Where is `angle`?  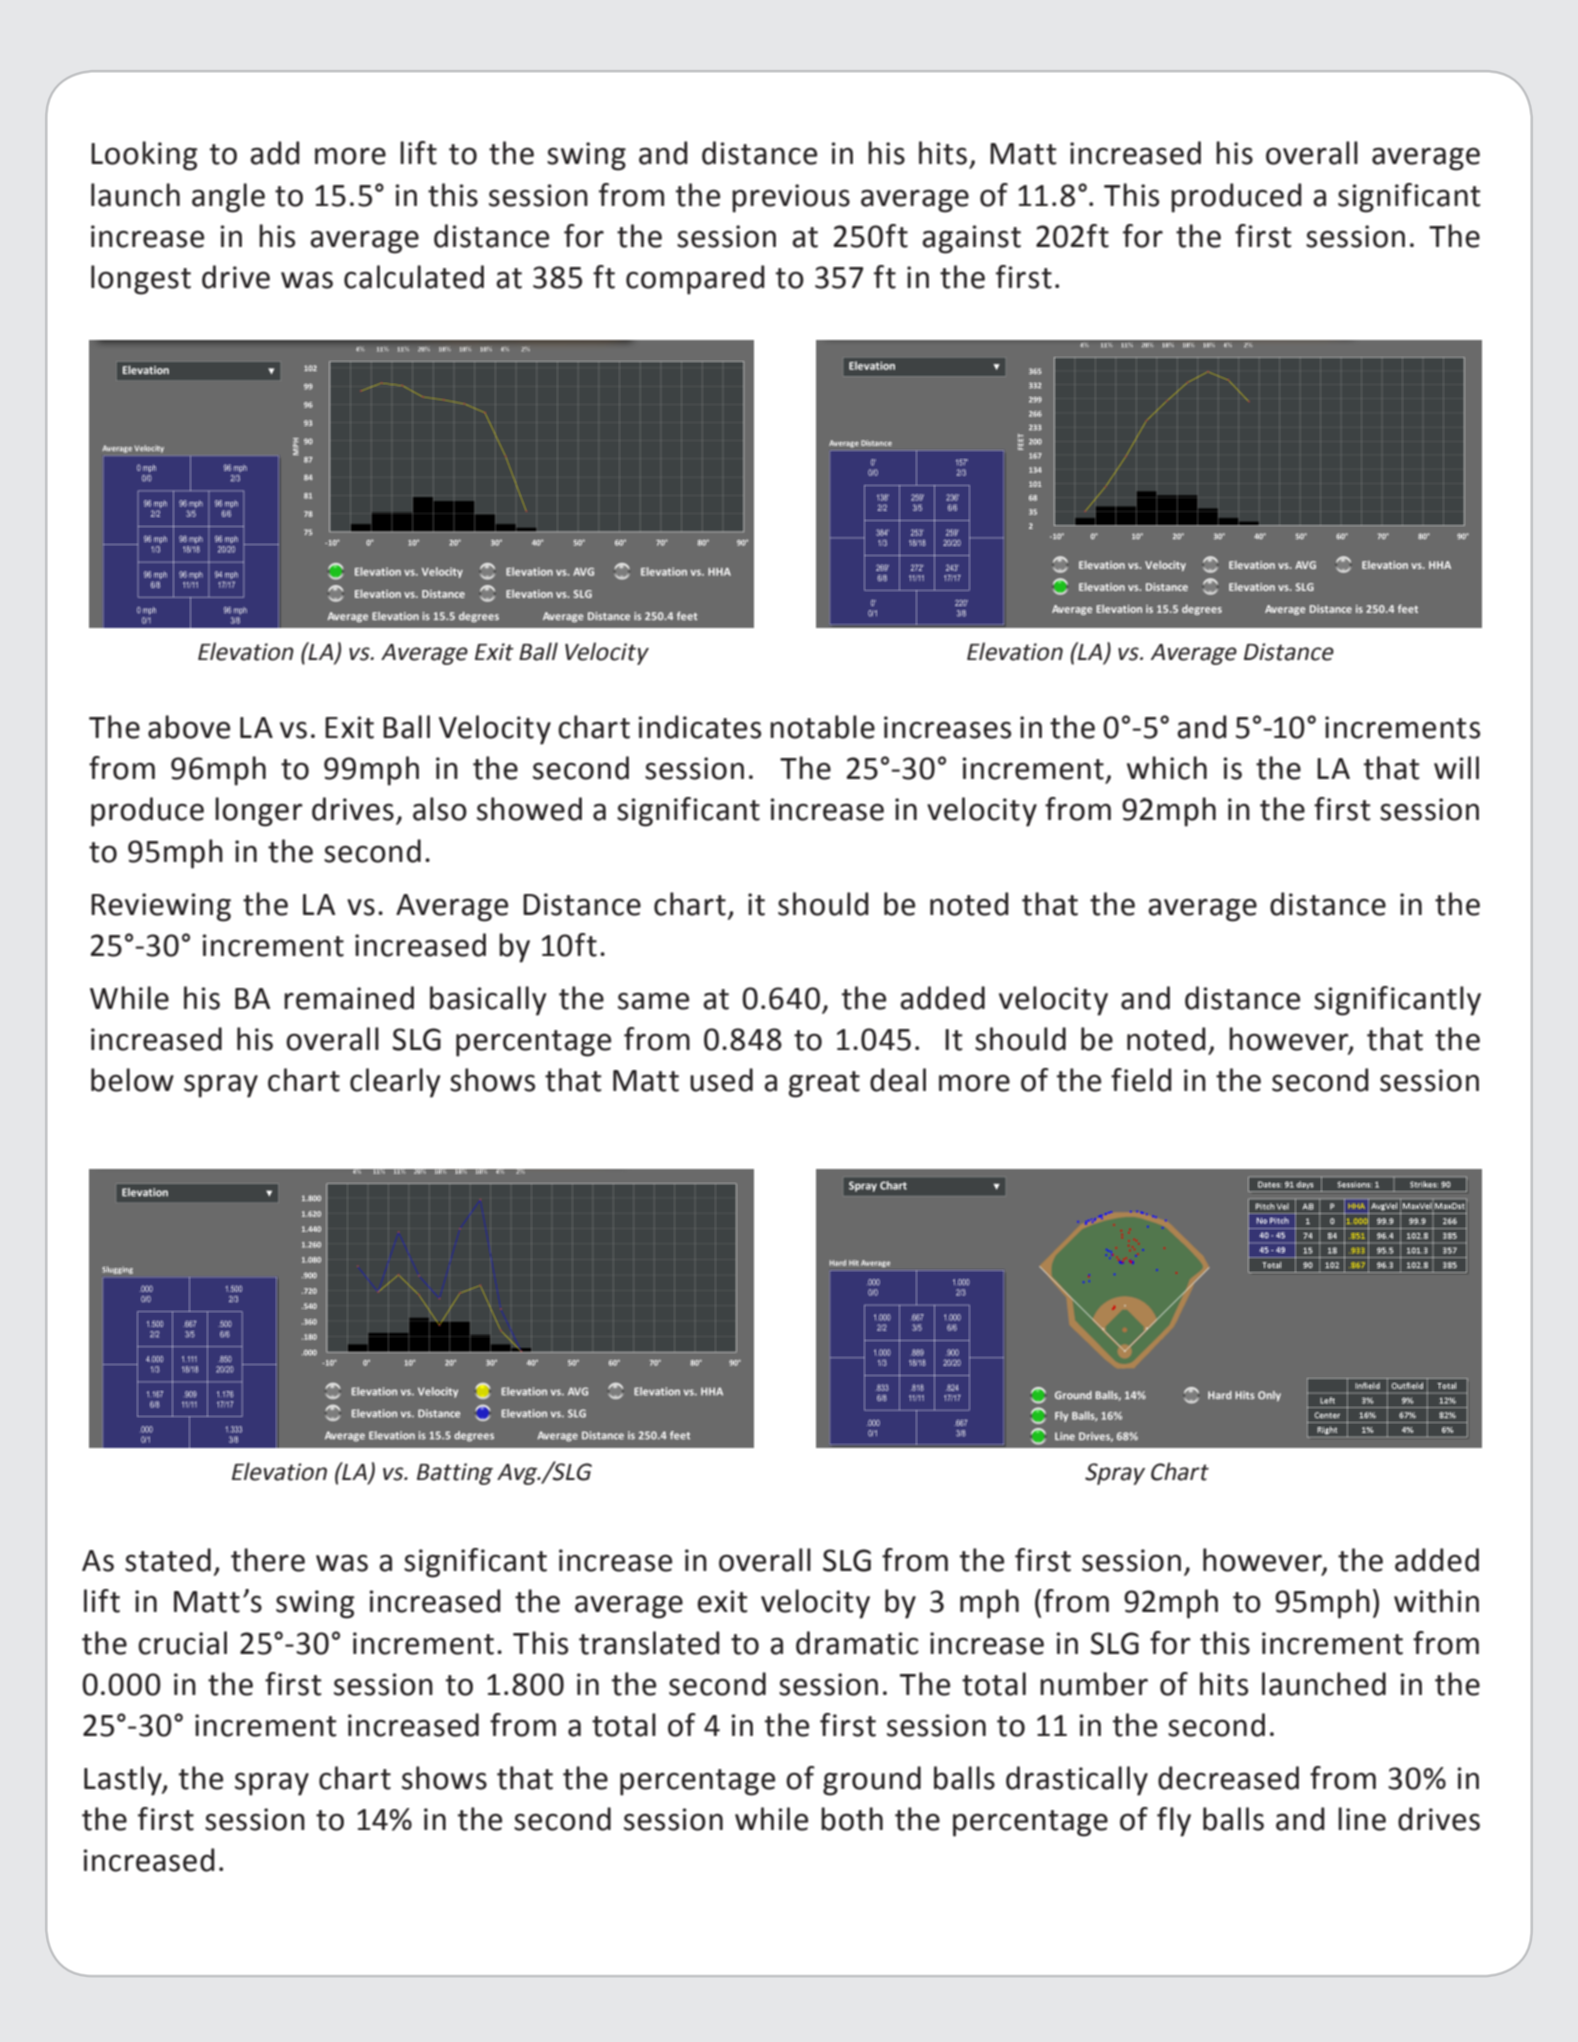
angle is located at coordinates (228, 198).
